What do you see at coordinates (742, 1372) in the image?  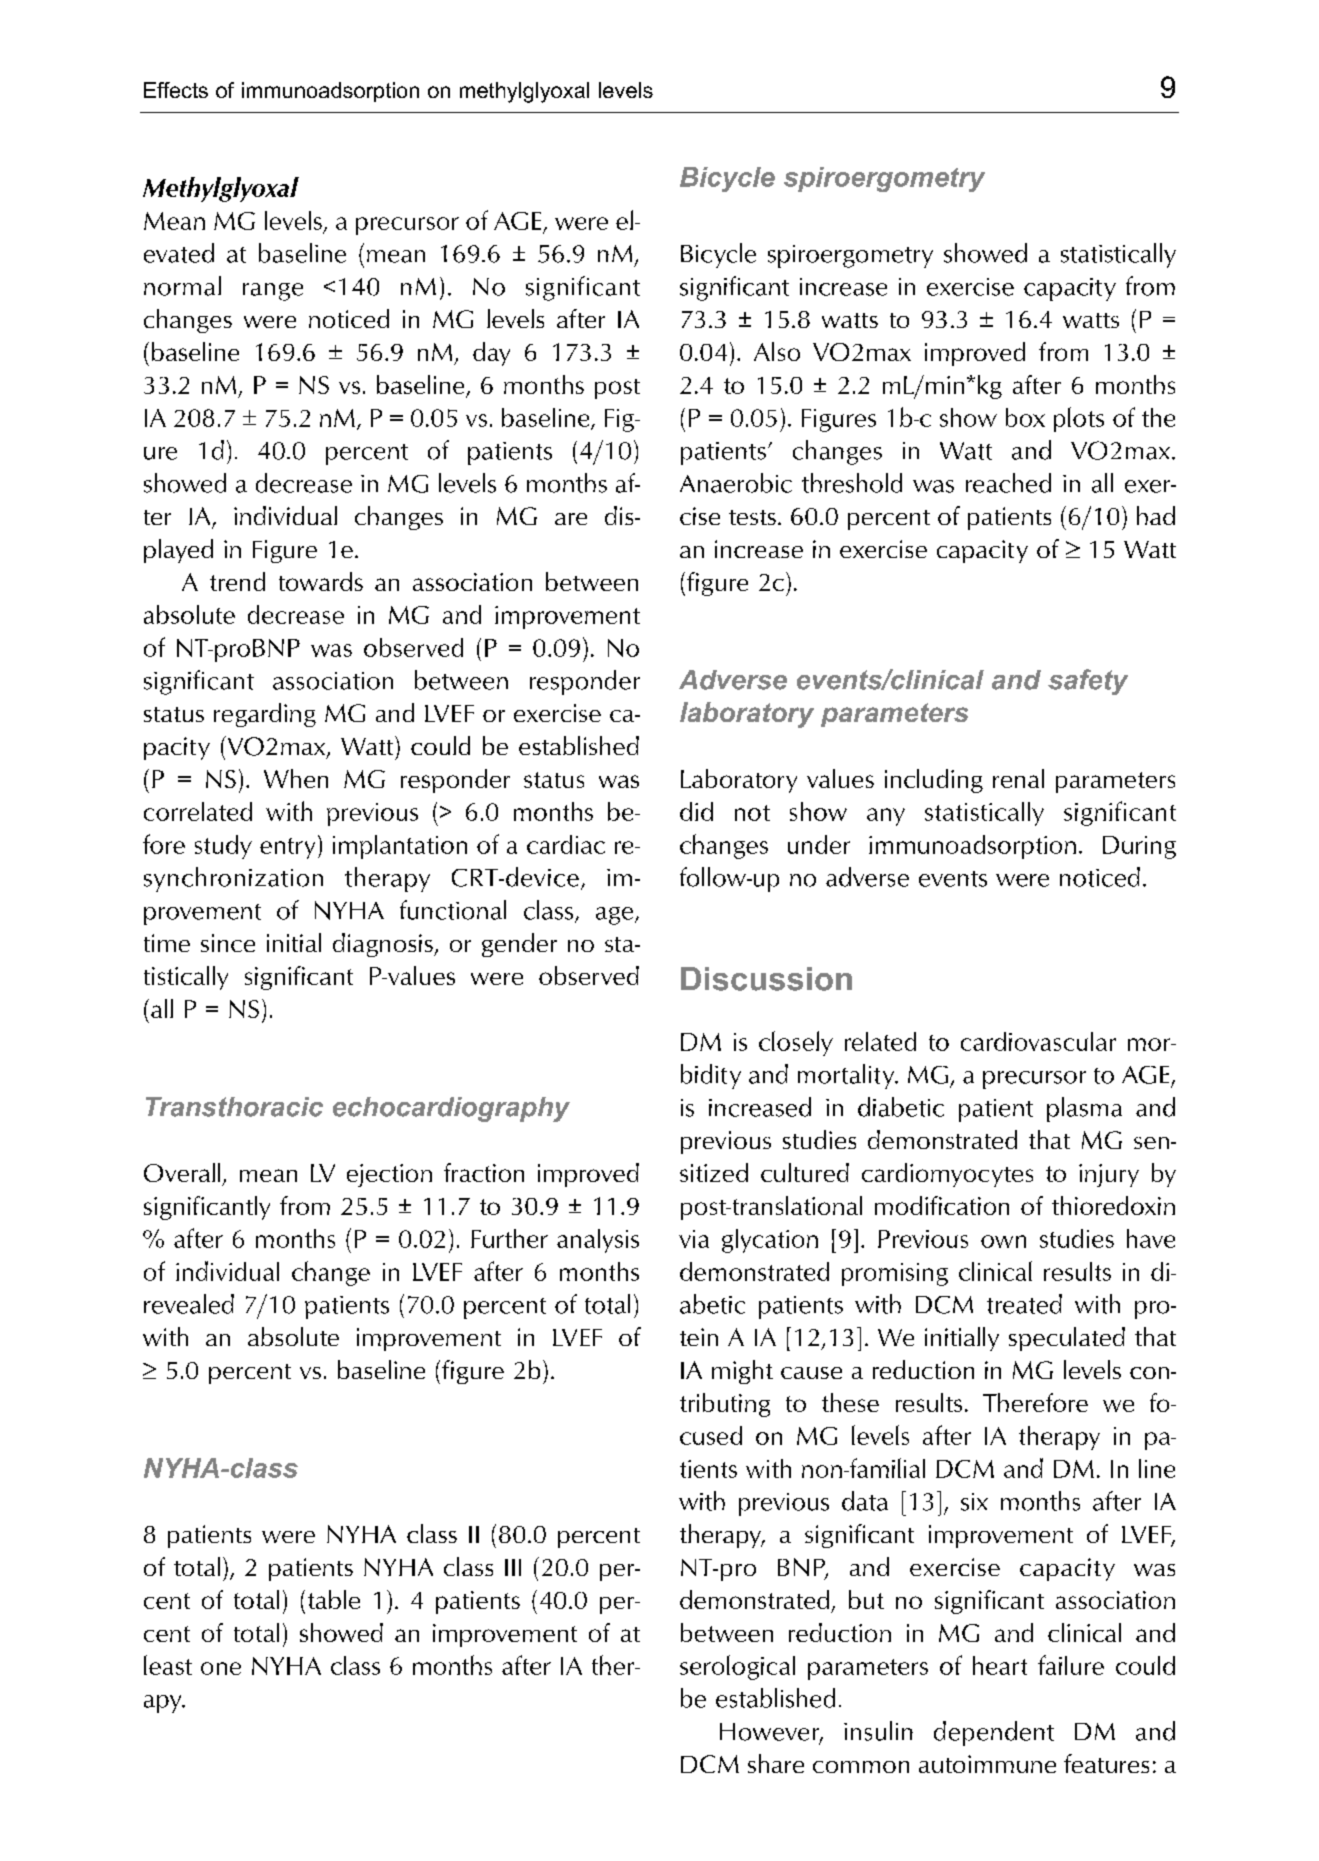 I see `might` at bounding box center [742, 1372].
